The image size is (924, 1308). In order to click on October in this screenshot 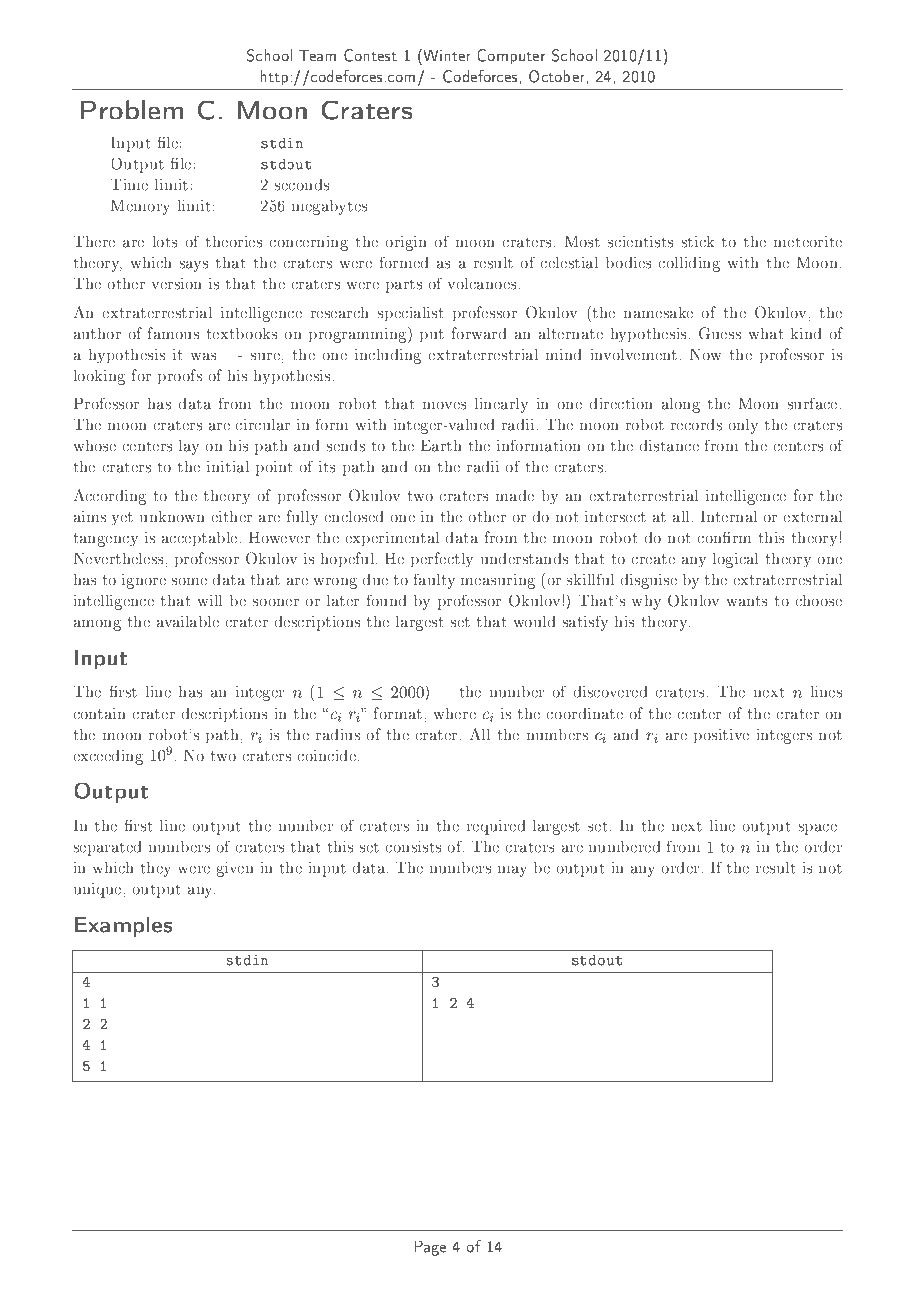, I will do `click(558, 76)`.
